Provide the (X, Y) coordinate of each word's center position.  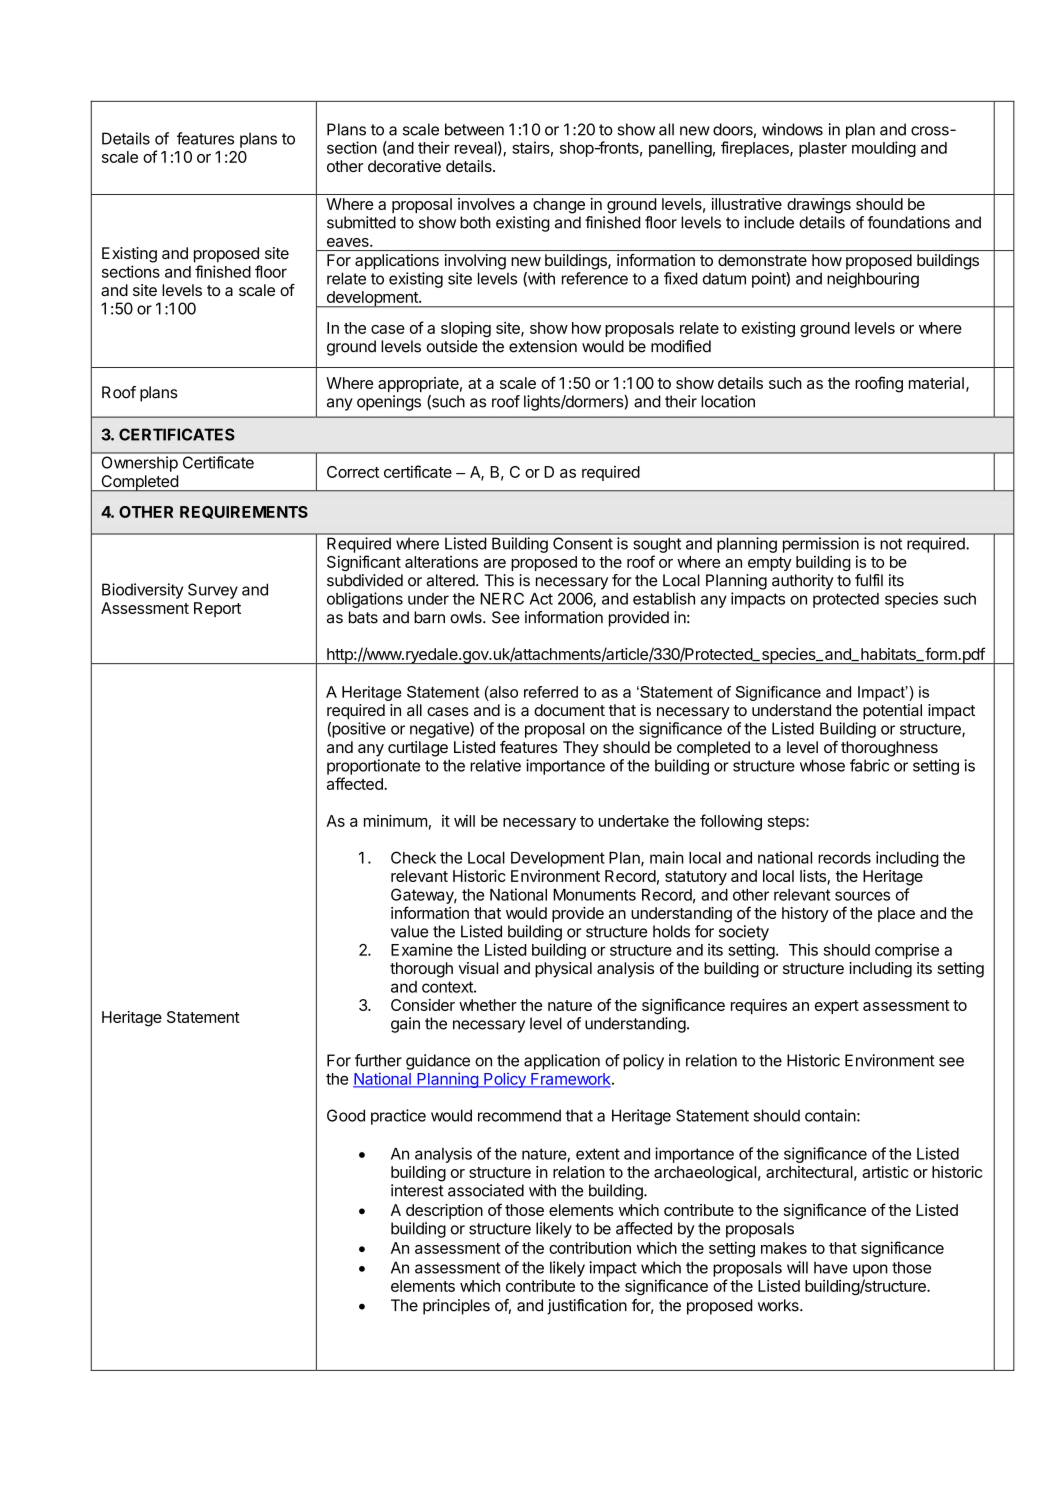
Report (217, 609)
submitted (361, 222)
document (569, 710)
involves (486, 204)
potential (892, 712)
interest (417, 1190)
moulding (884, 149)
